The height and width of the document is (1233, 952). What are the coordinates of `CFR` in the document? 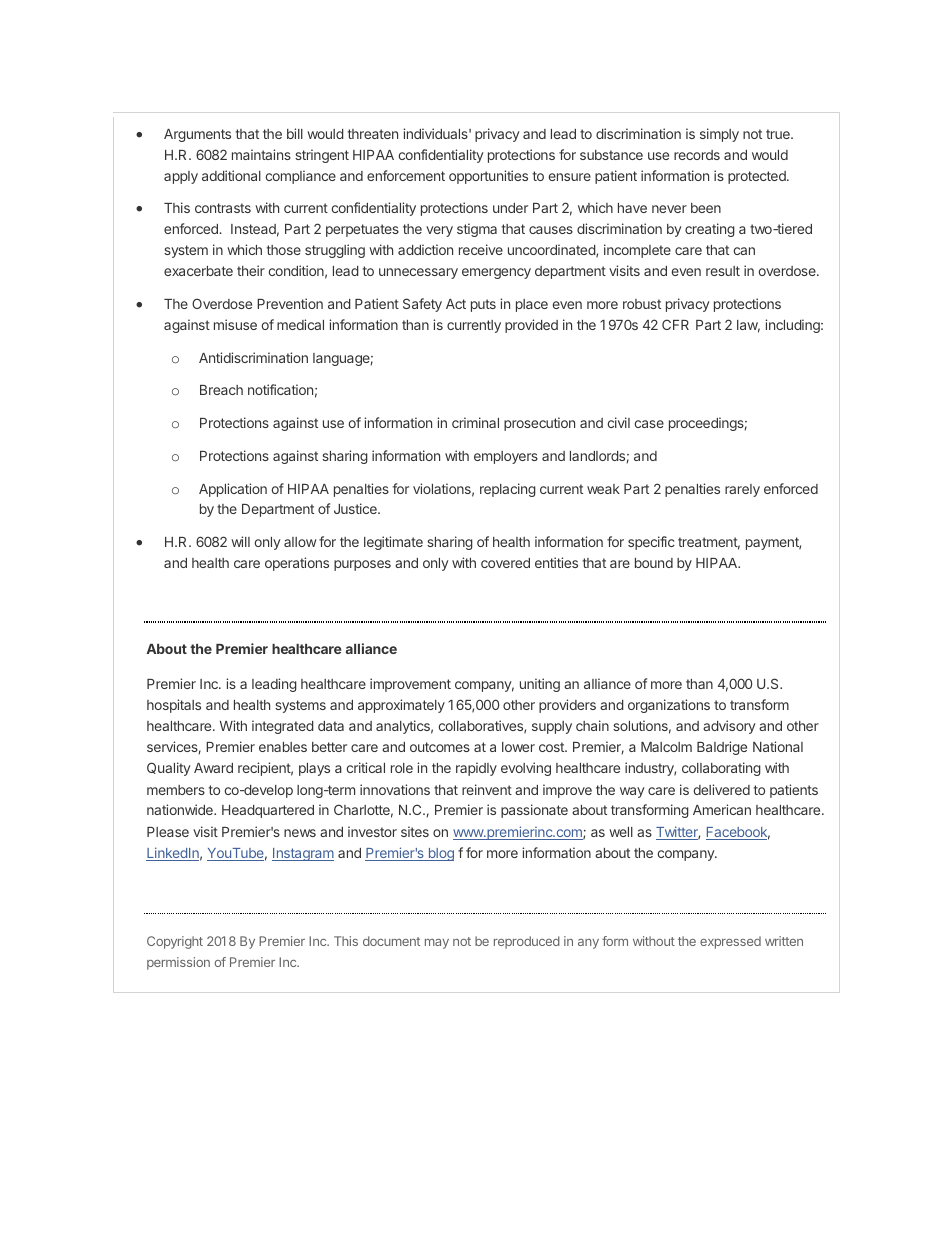 It's located at (675, 324).
